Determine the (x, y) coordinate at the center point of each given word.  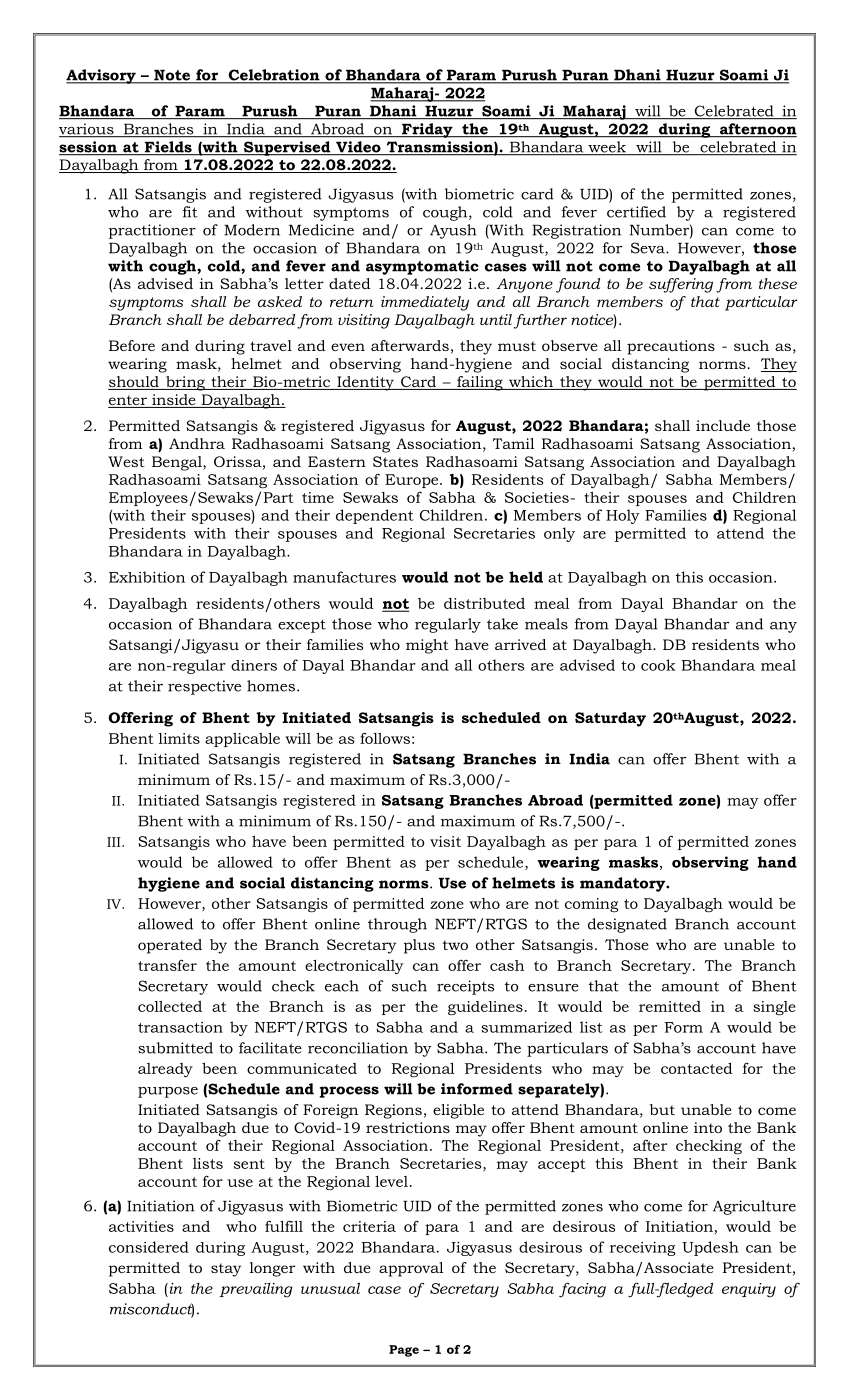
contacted (697, 1068)
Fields (168, 148)
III (115, 842)
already (165, 1070)
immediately (425, 303)
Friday (427, 130)
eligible (458, 1111)
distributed (484, 603)
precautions (671, 347)
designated (627, 925)
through (397, 925)
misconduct (152, 1310)
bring (185, 383)
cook (658, 665)
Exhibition (147, 577)
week (607, 148)
